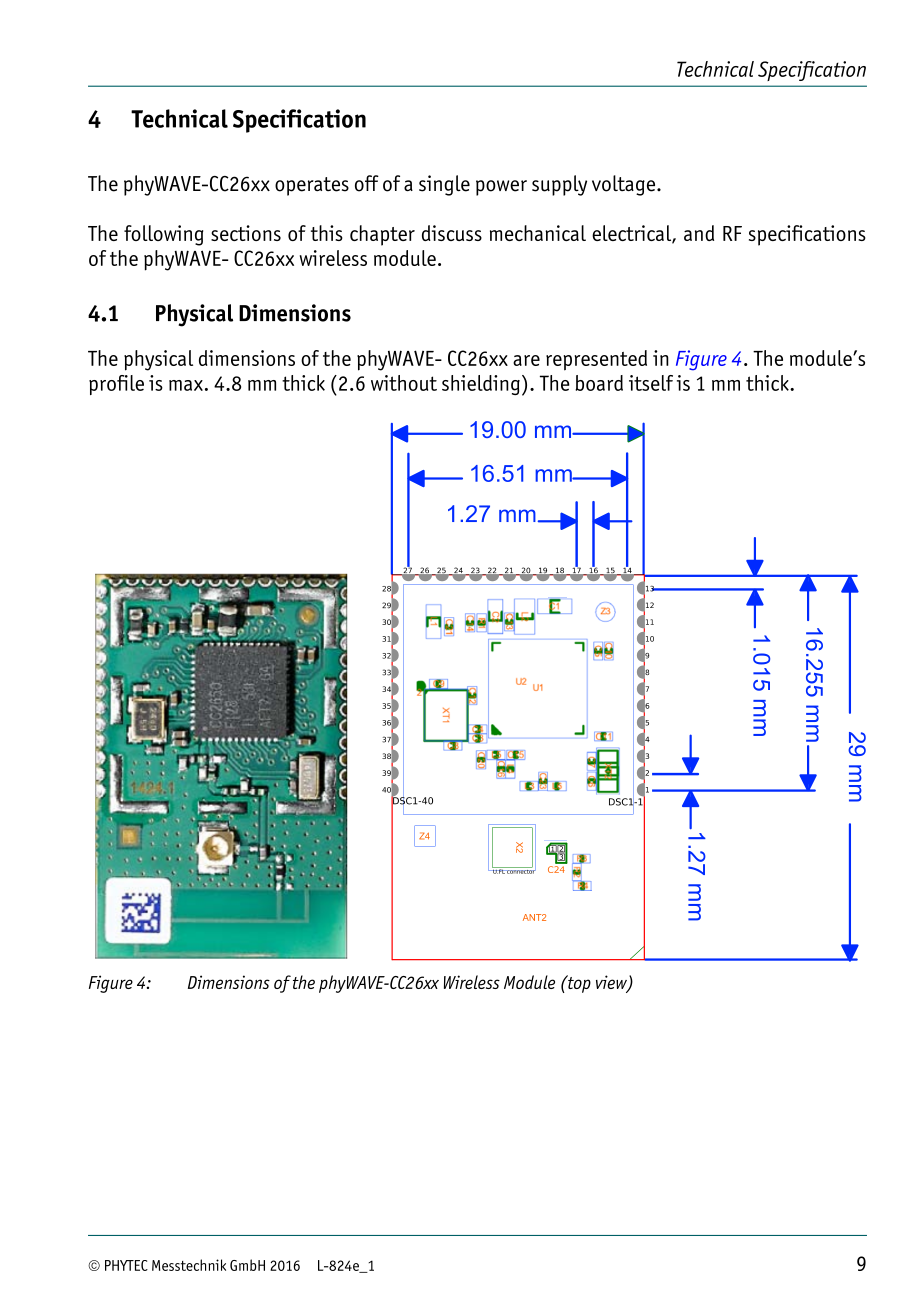 This screenshot has width=924, height=1308. I want to click on voltage, so click(625, 185).
